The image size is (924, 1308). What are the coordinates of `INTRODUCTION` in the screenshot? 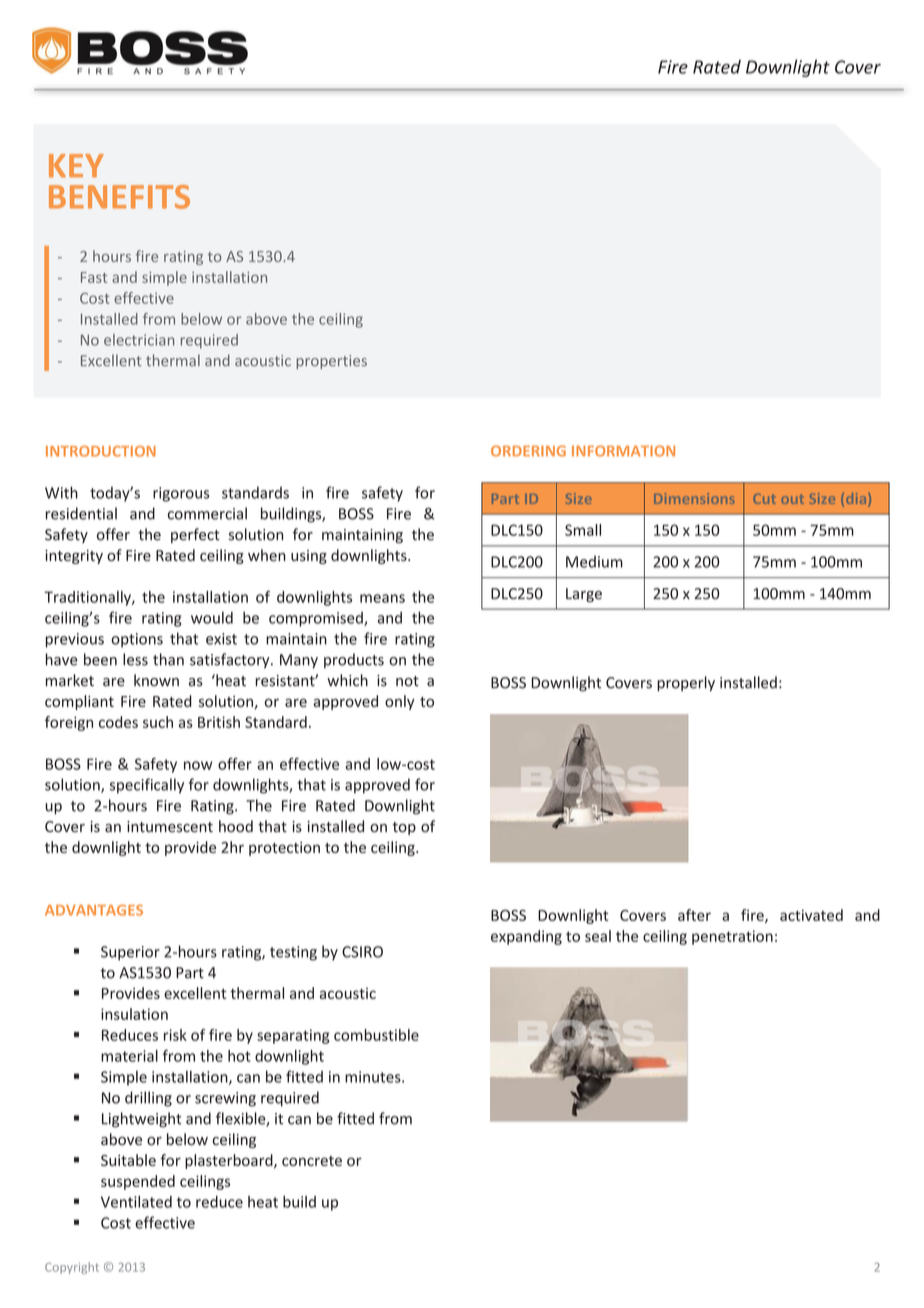 It's located at (101, 451).
